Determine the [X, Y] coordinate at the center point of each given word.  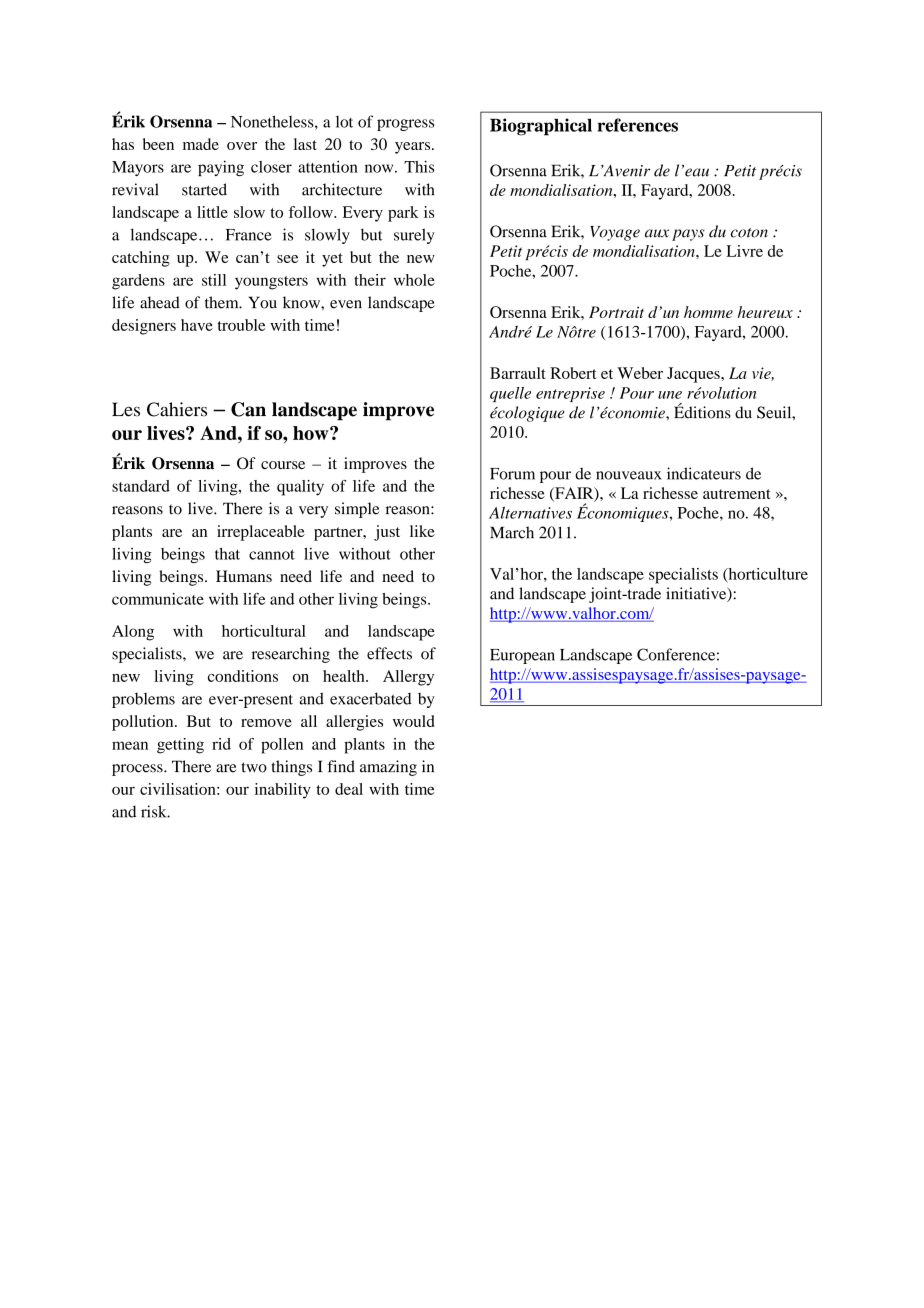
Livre [744, 251]
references [638, 125]
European [522, 656]
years [414, 148]
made [201, 144]
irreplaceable [261, 533]
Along [133, 633]
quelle [510, 394]
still [214, 280]
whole [414, 280]
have [197, 325]
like [422, 531]
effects [389, 653]
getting [180, 746]
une [670, 395]
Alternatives [530, 512]
